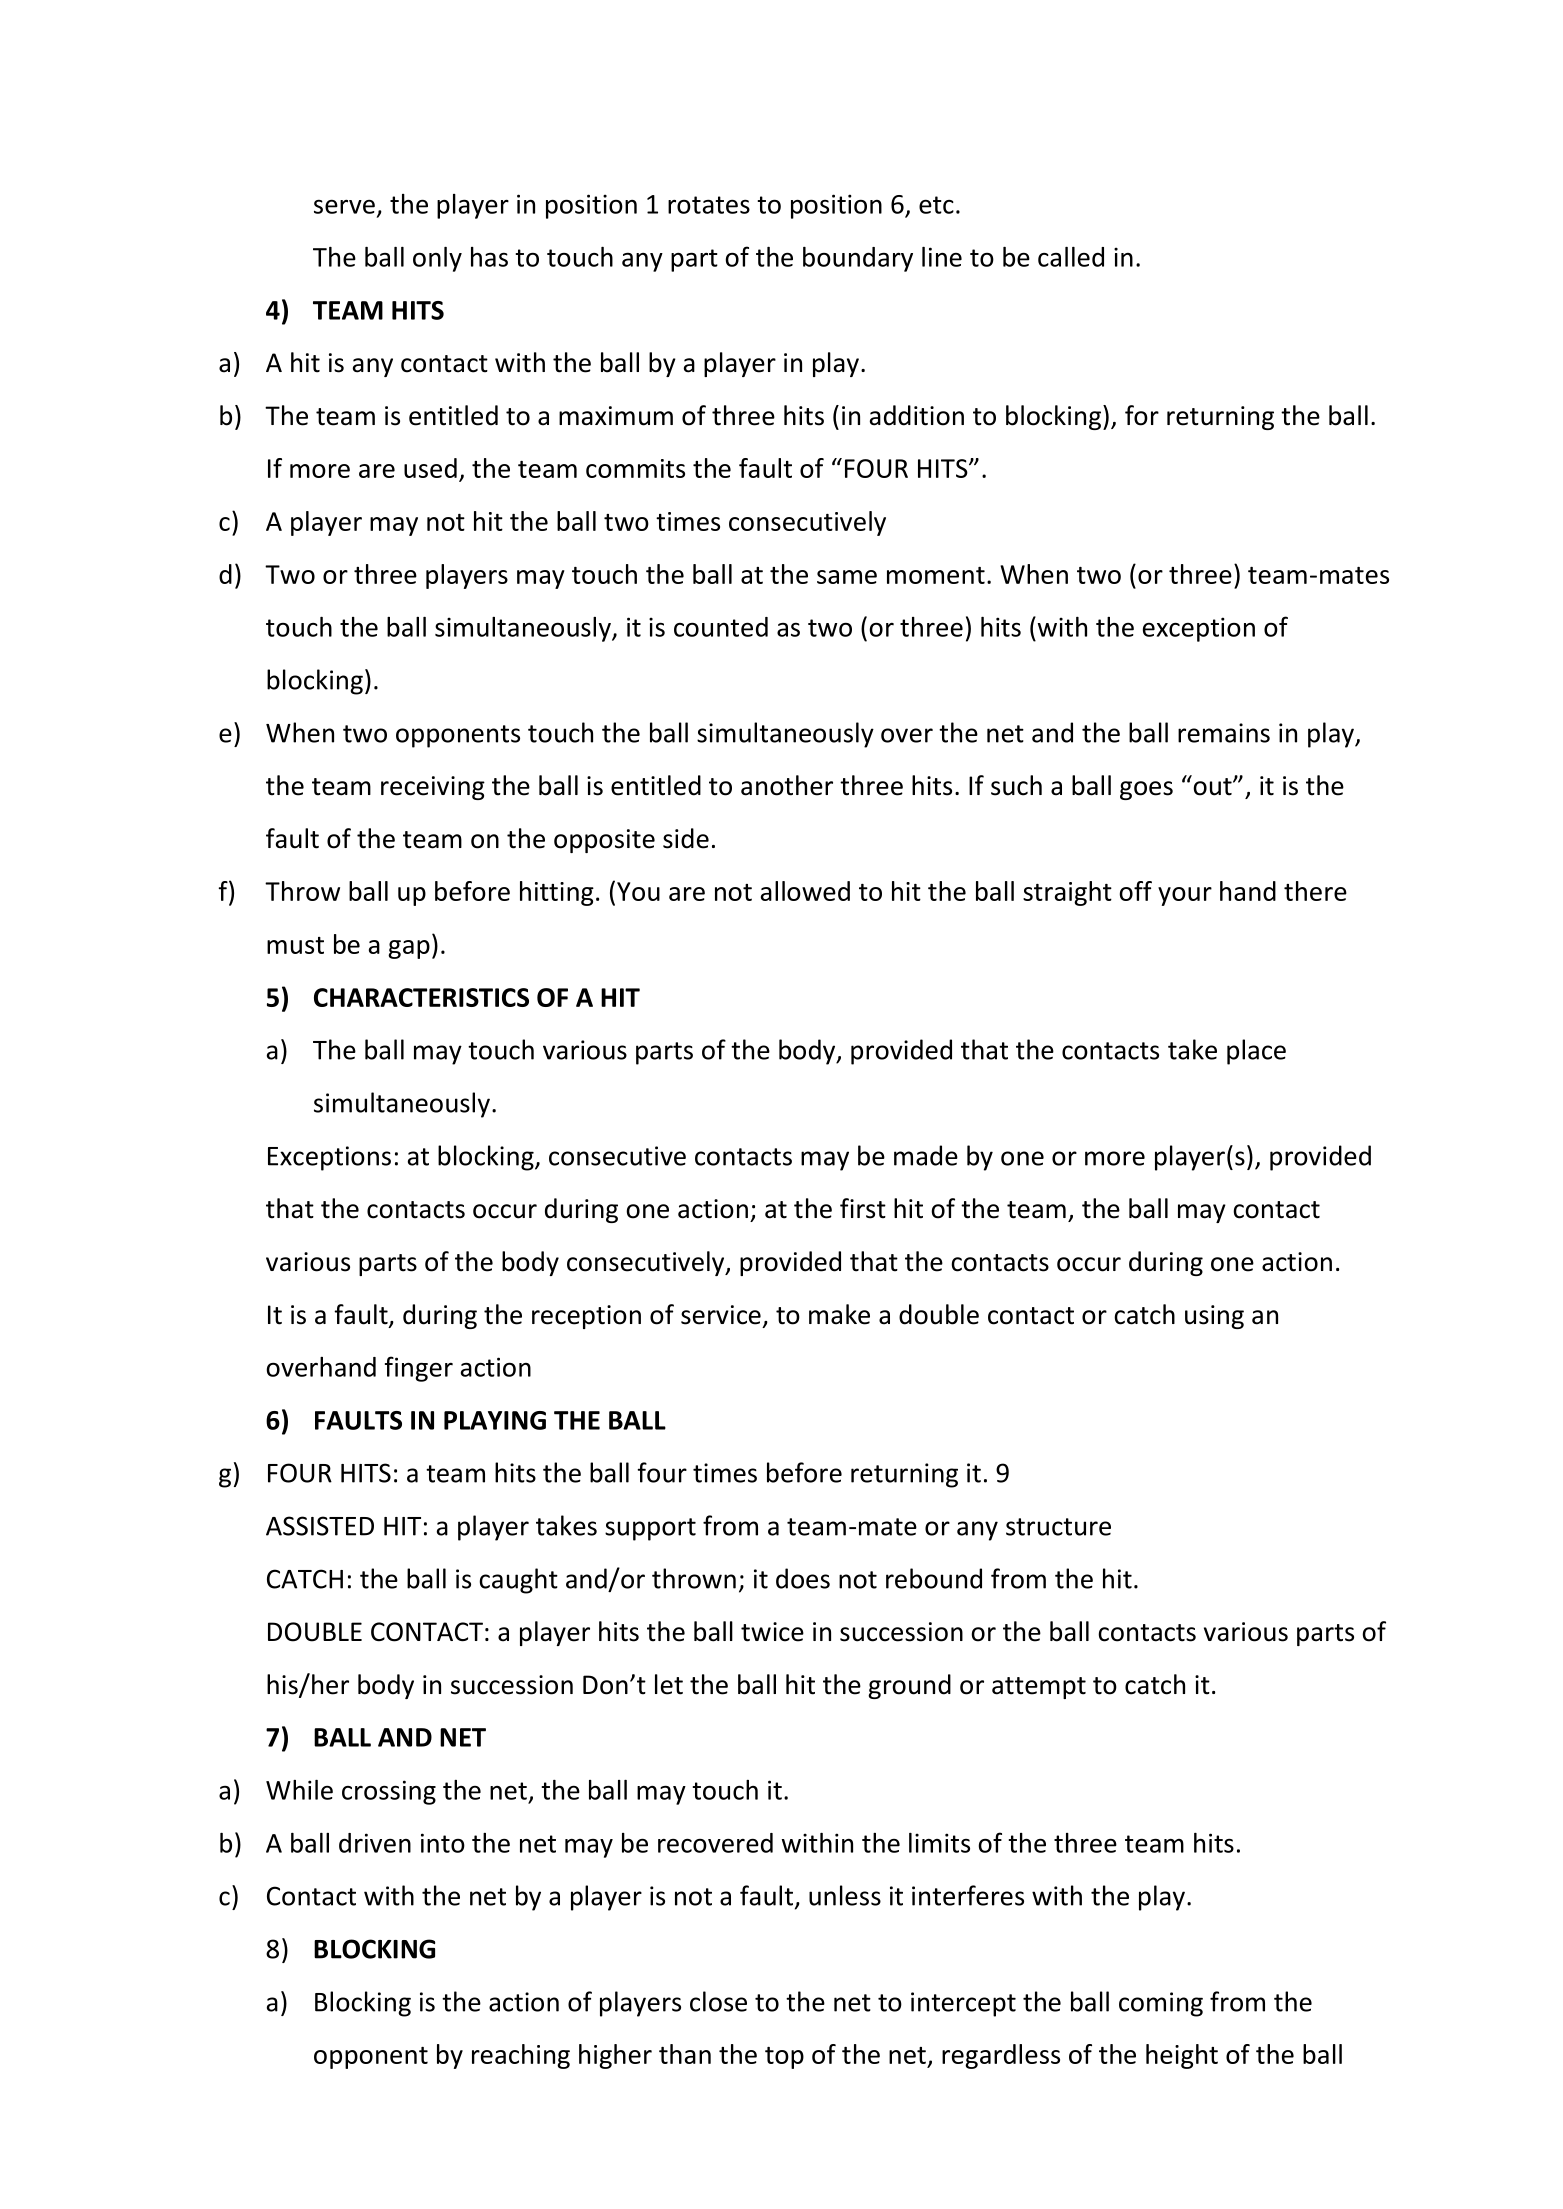 The height and width of the screenshot is (2209, 1563). I want to click on called, so click(1071, 257).
